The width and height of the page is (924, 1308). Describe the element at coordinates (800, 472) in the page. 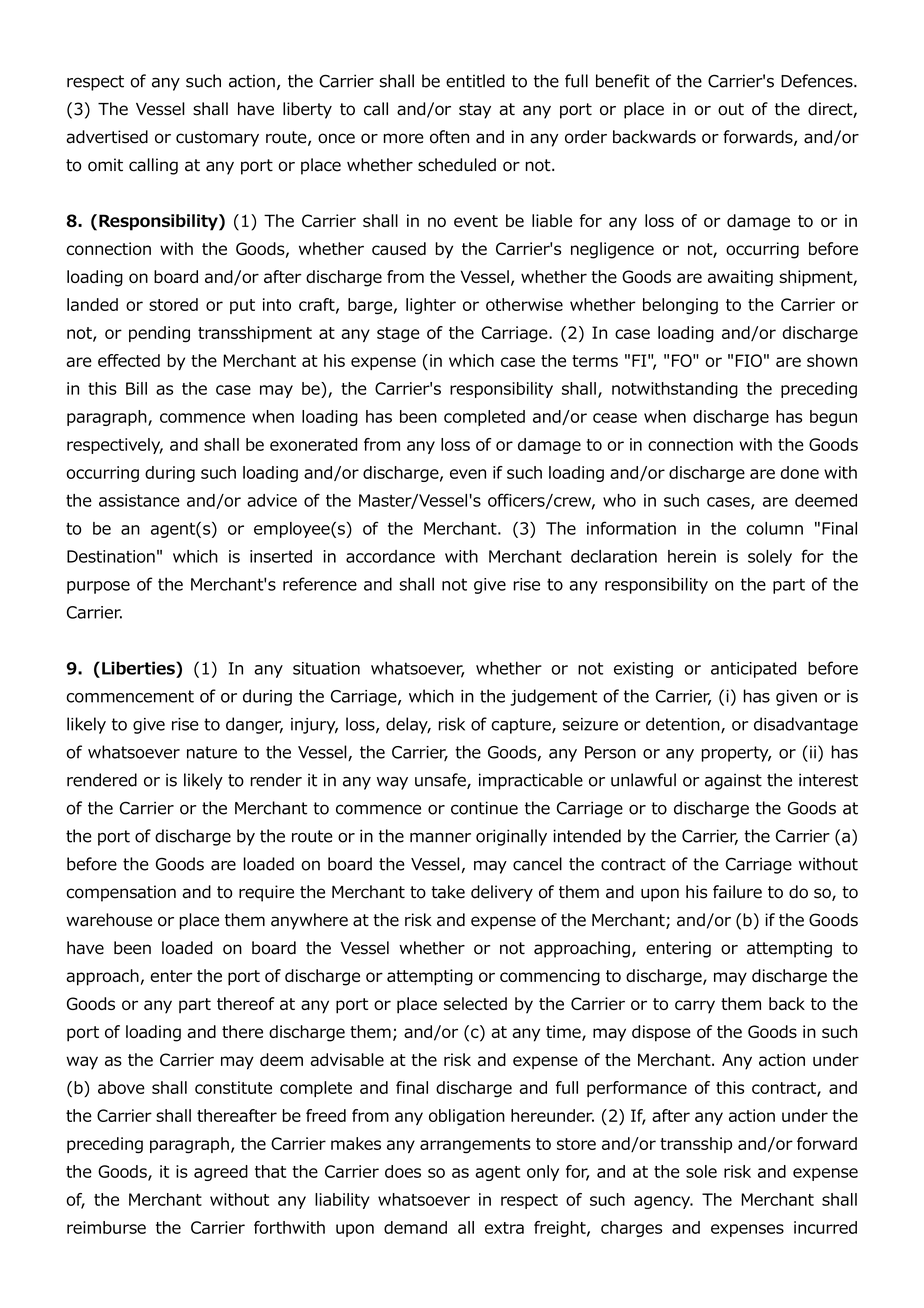

I see `done` at that location.
